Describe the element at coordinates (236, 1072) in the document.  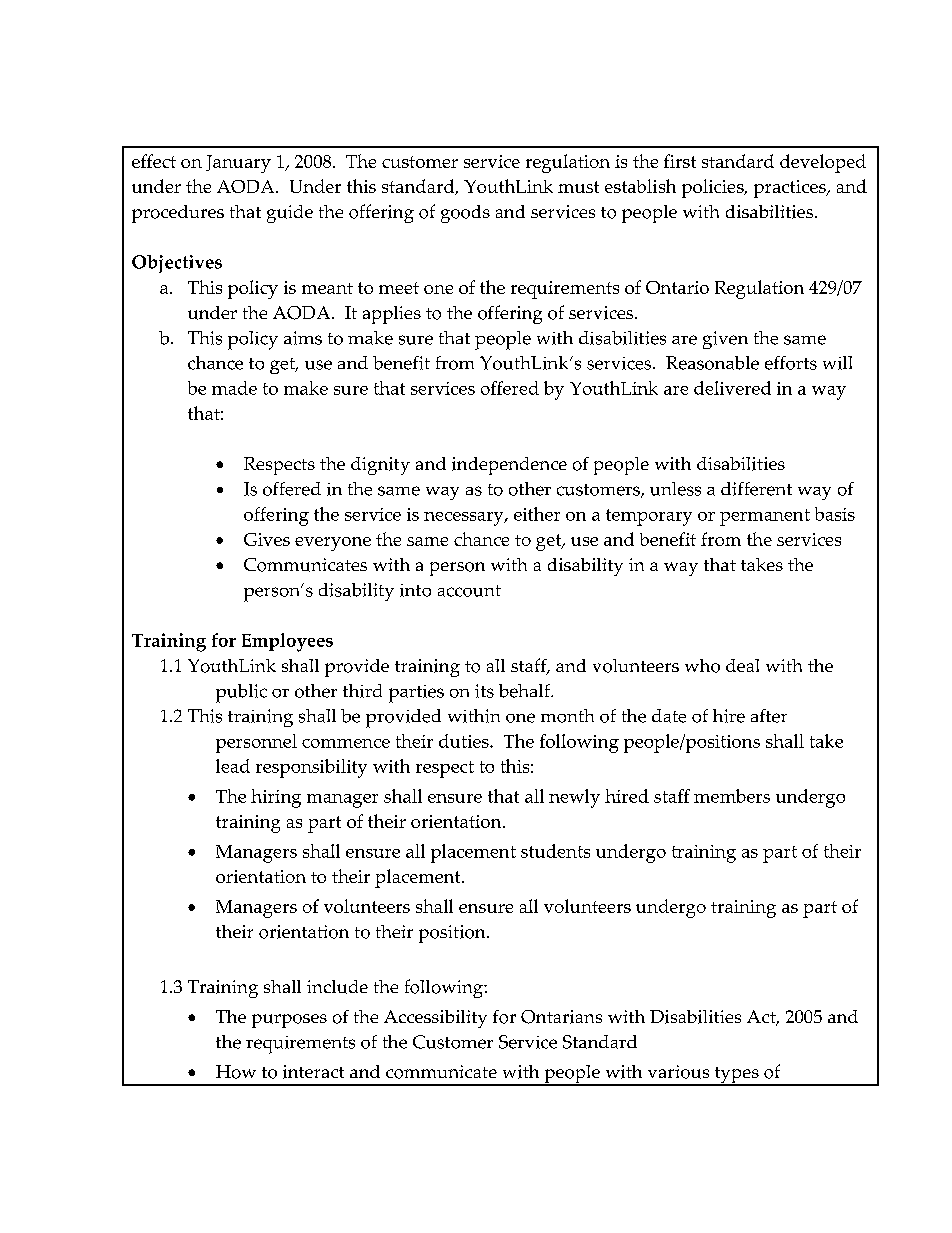
I see `How` at that location.
